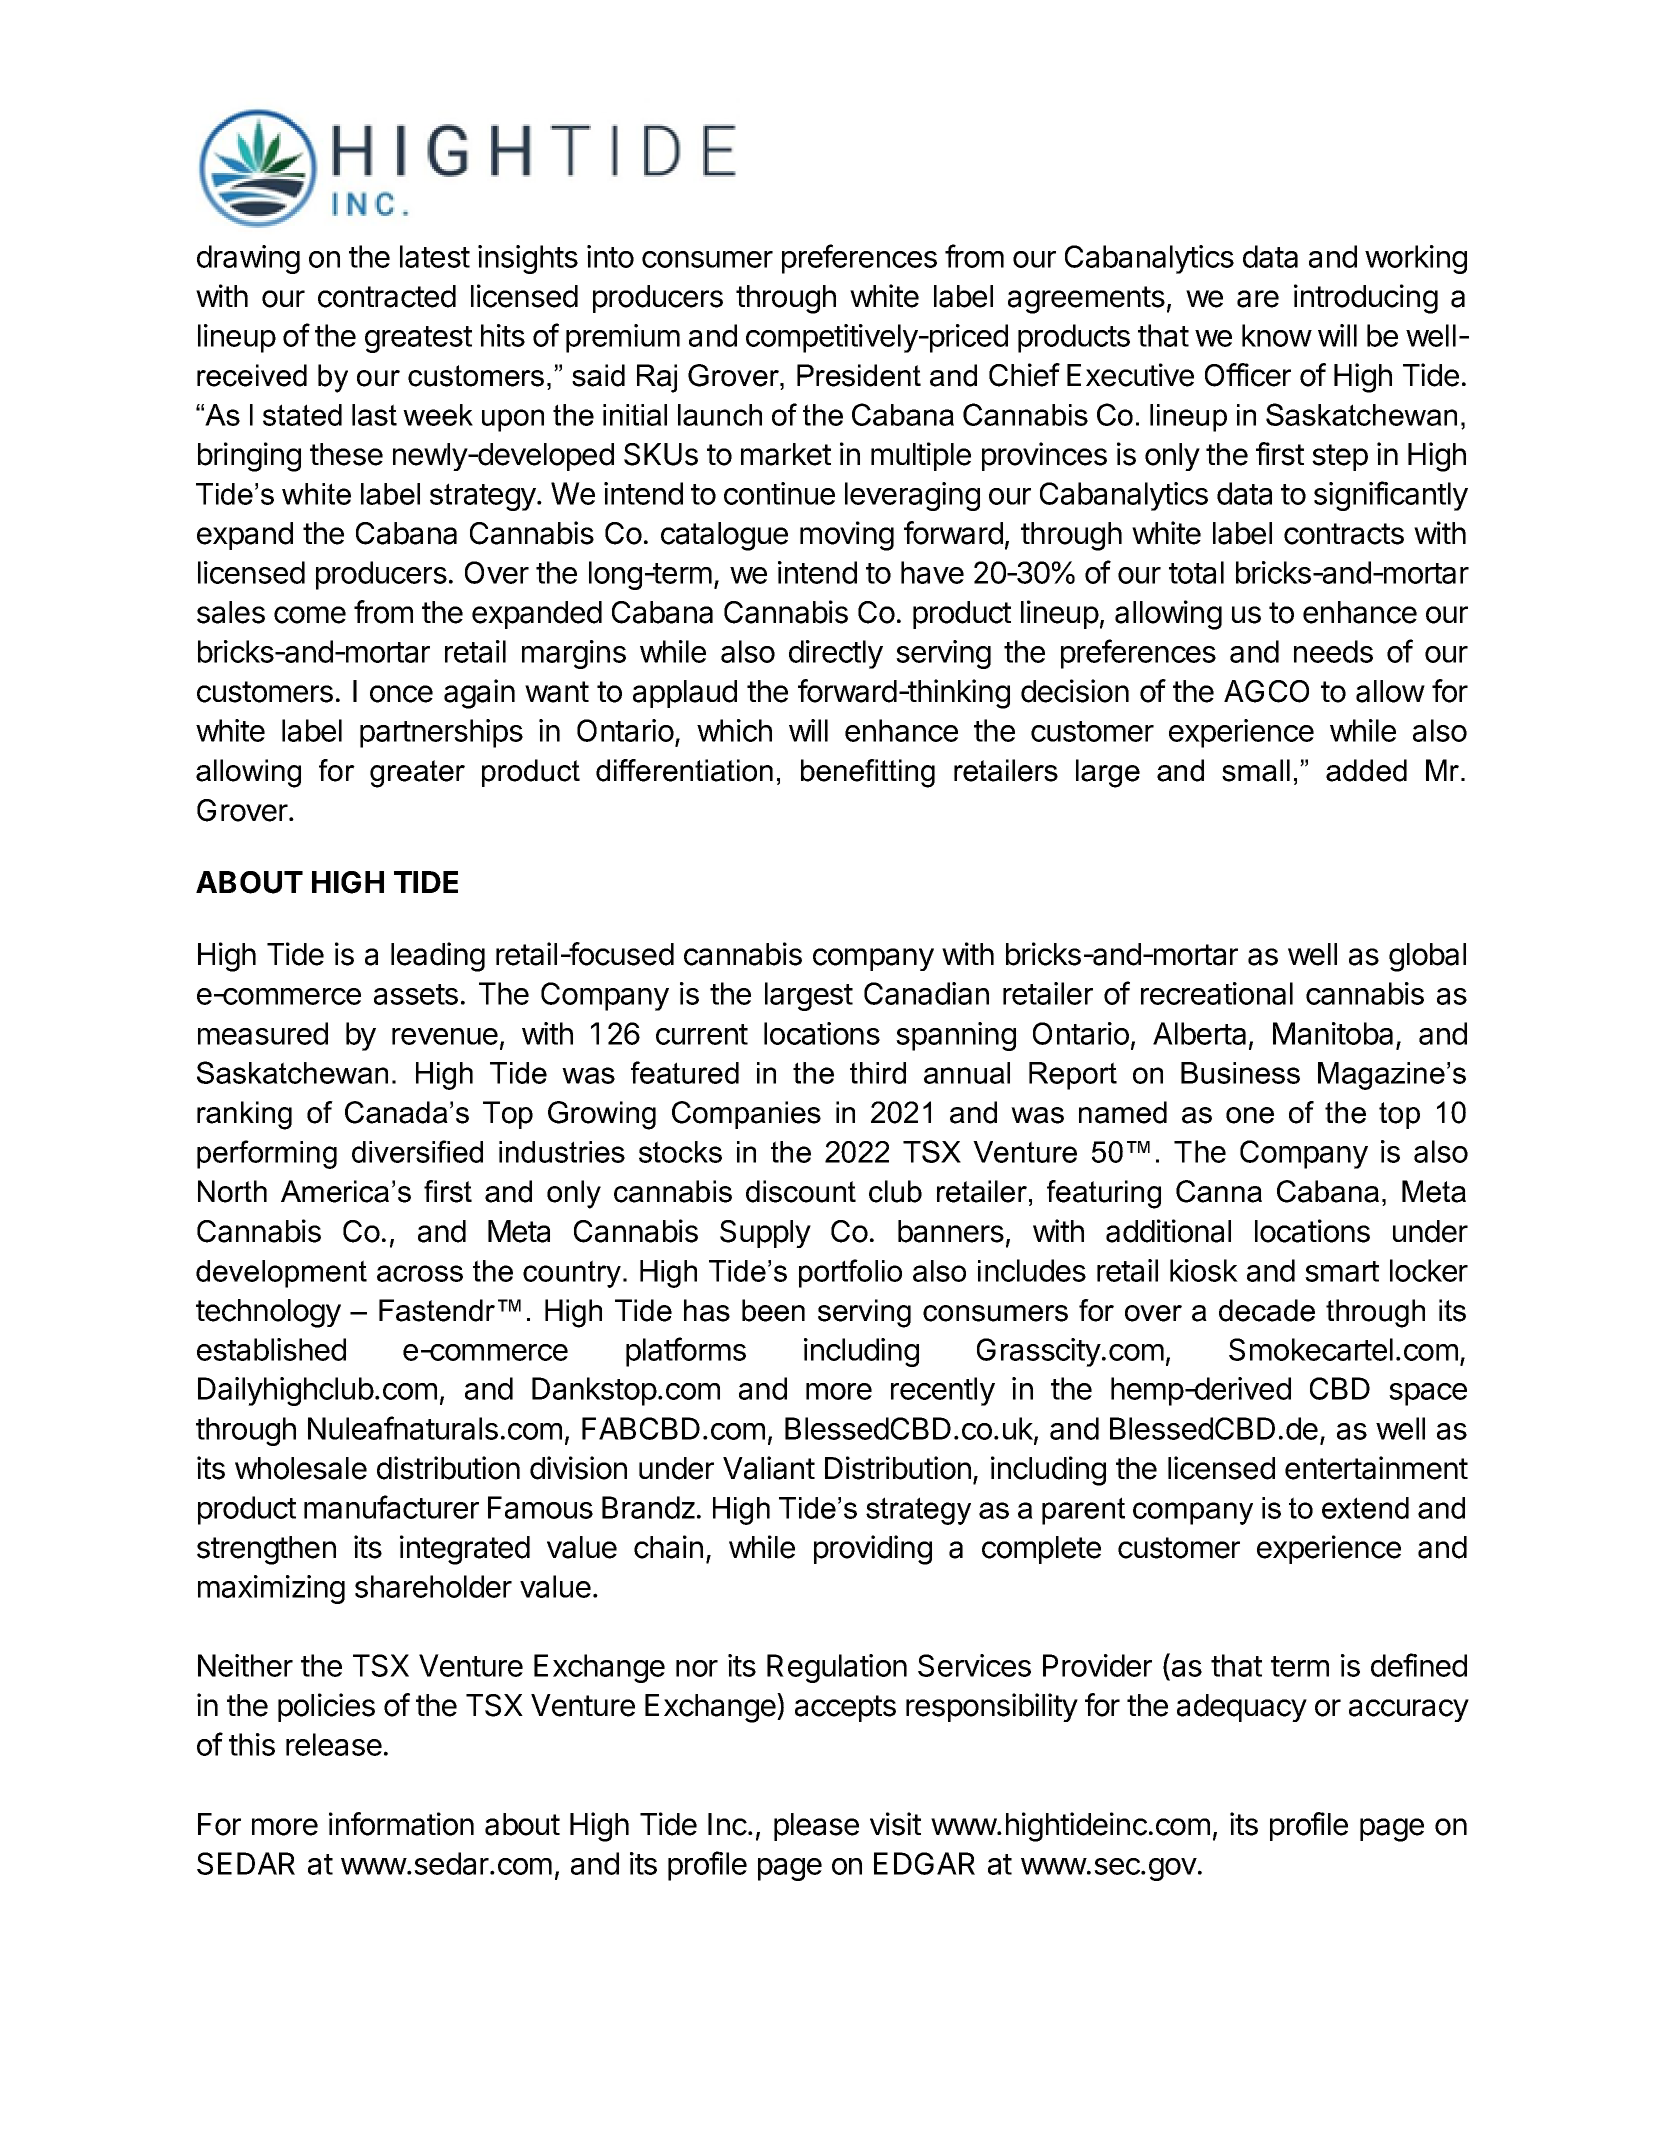 The width and height of the document is (1663, 2152). What do you see at coordinates (401, 1824) in the document?
I see `information` at bounding box center [401, 1824].
